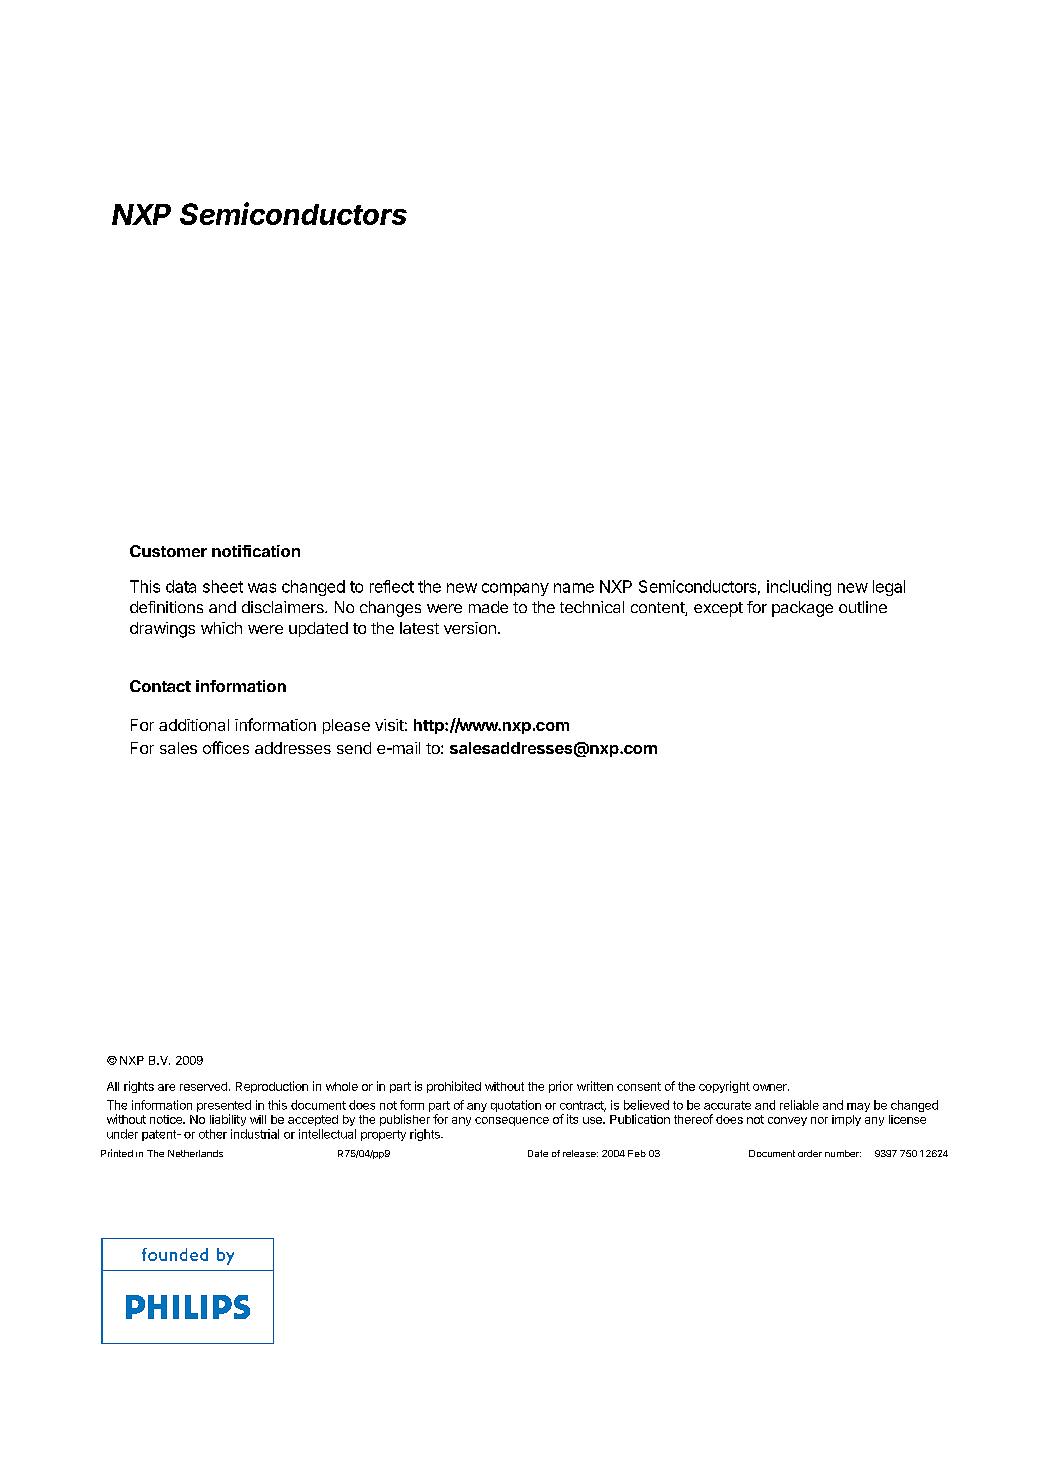 Image resolution: width=1048 pixels, height=1483 pixels. What do you see at coordinates (213, 1134) in the screenshot?
I see `other` at bounding box center [213, 1134].
